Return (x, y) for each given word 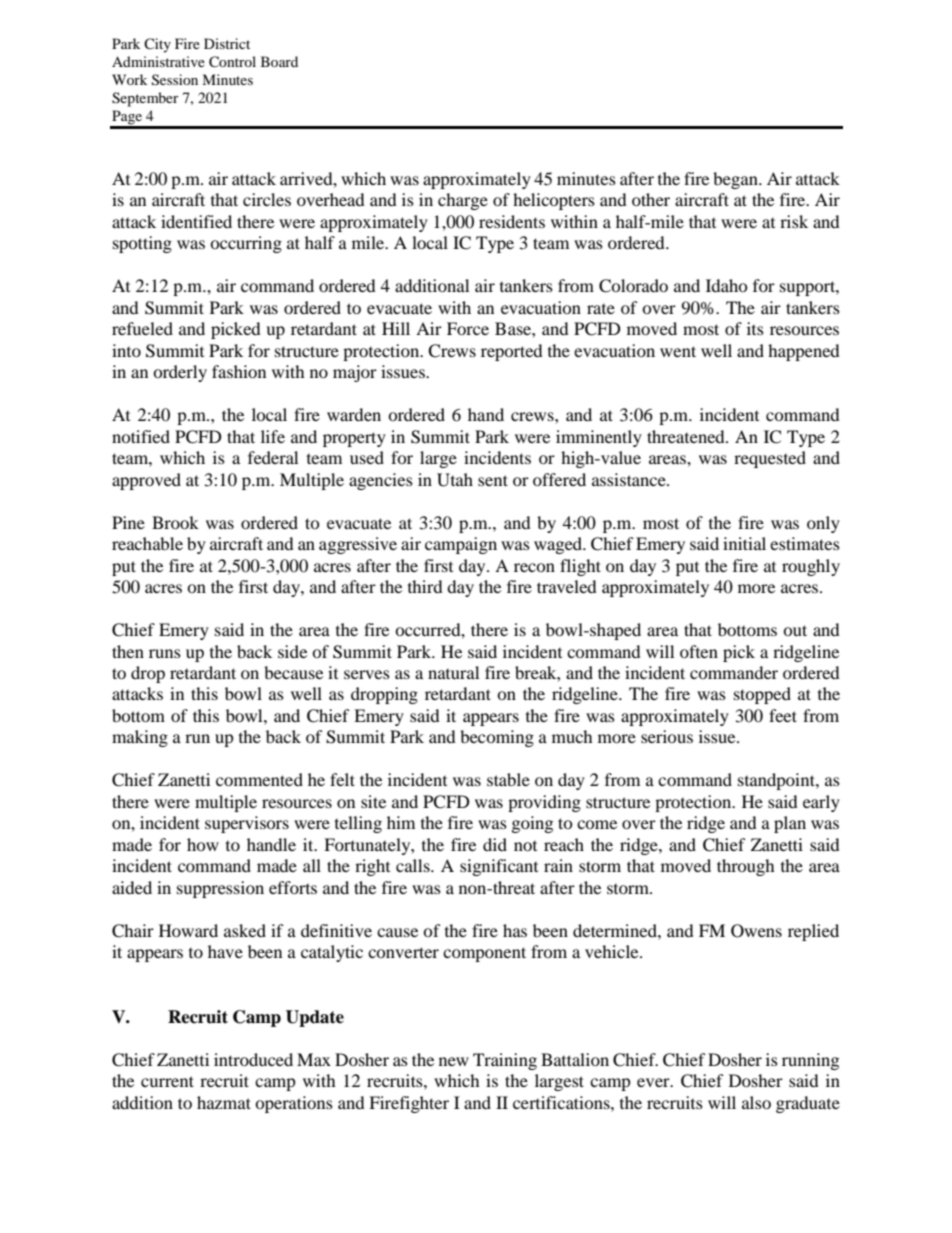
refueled (142, 328)
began (736, 180)
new (454, 1061)
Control (232, 62)
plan (790, 824)
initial (744, 543)
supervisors (247, 824)
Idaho (727, 285)
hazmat (224, 1102)
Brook (175, 522)
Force (468, 328)
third (425, 586)
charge (463, 201)
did (495, 844)
